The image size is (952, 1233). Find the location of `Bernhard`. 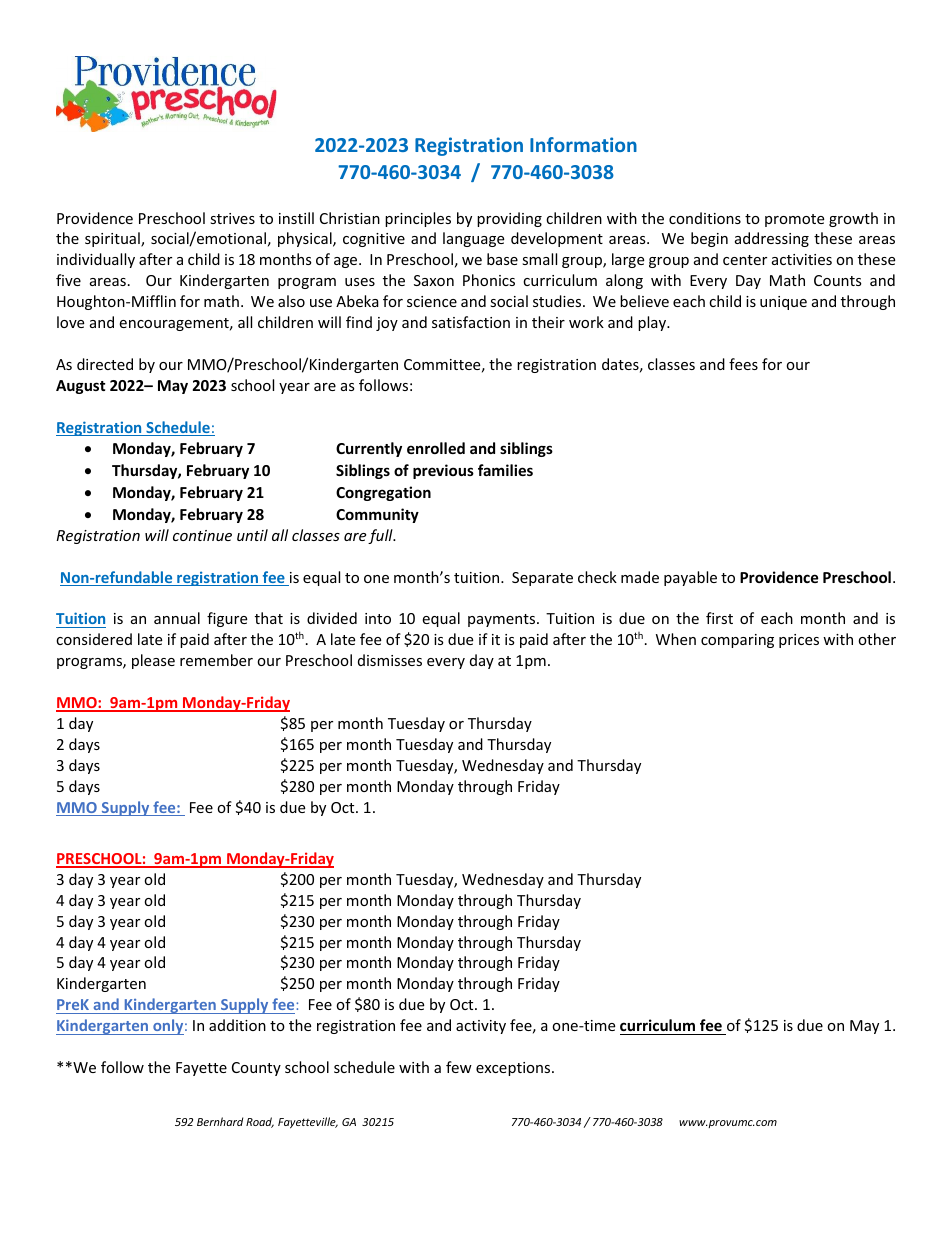

Bernhard is located at coordinates (220, 1121).
